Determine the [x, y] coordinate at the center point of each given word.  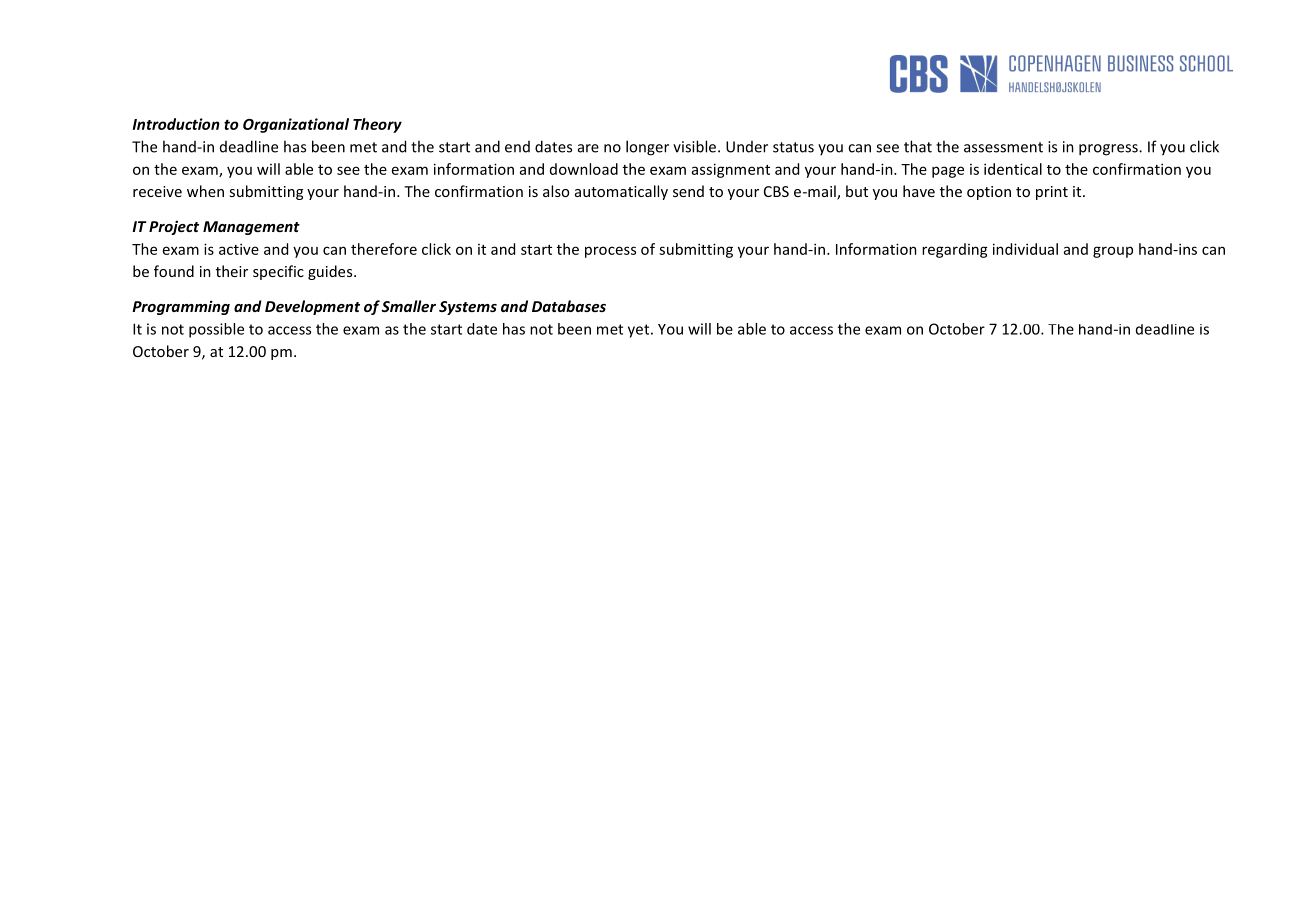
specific [278, 272]
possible [216, 330]
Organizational [296, 125]
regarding [955, 250]
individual [1025, 249]
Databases [569, 306]
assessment [1003, 147]
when [205, 191]
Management [251, 228]
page [948, 172]
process [610, 252]
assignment [731, 170]
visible [696, 146]
